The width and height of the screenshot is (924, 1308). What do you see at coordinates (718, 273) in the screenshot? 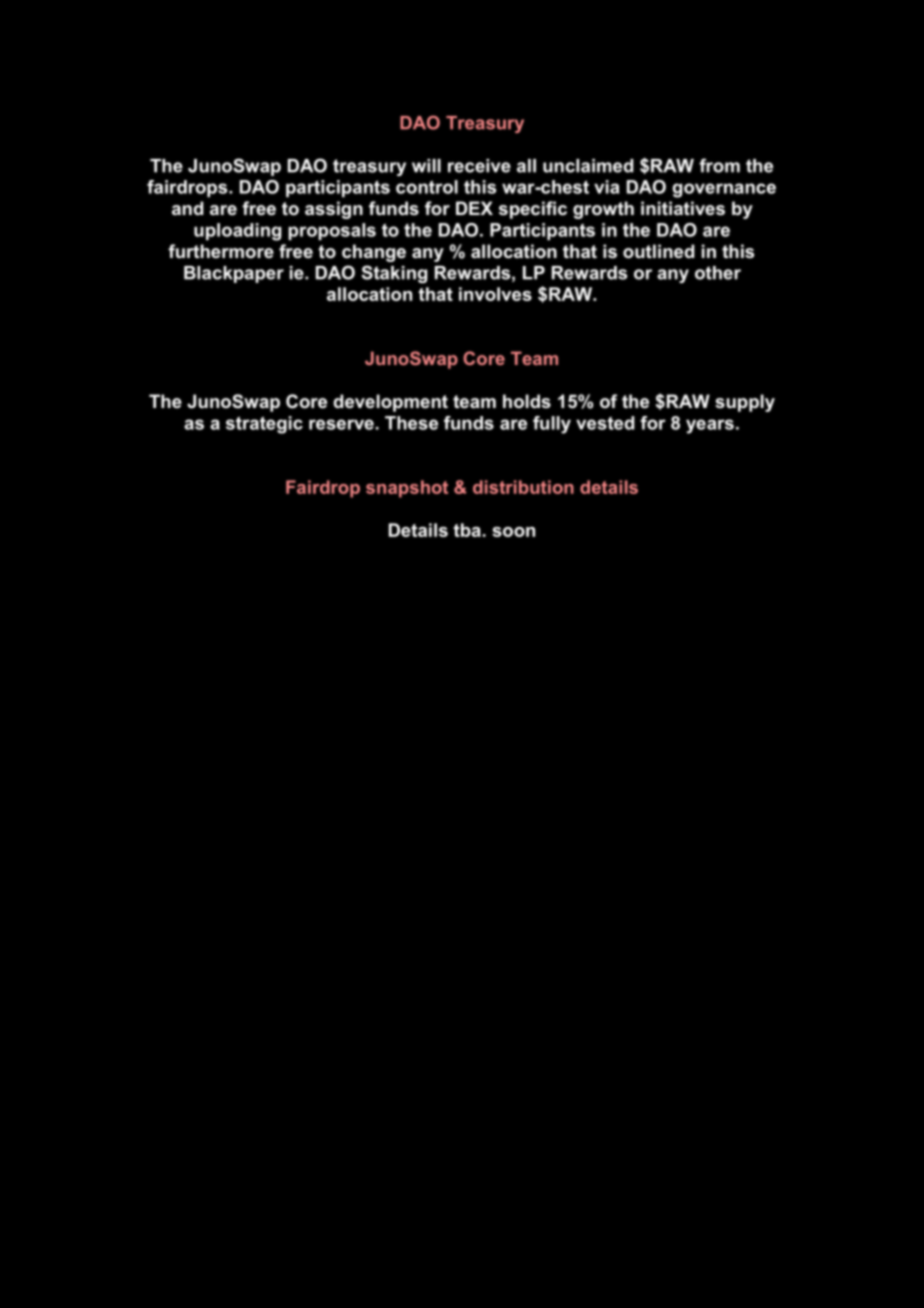
I see `other` at bounding box center [718, 273].
